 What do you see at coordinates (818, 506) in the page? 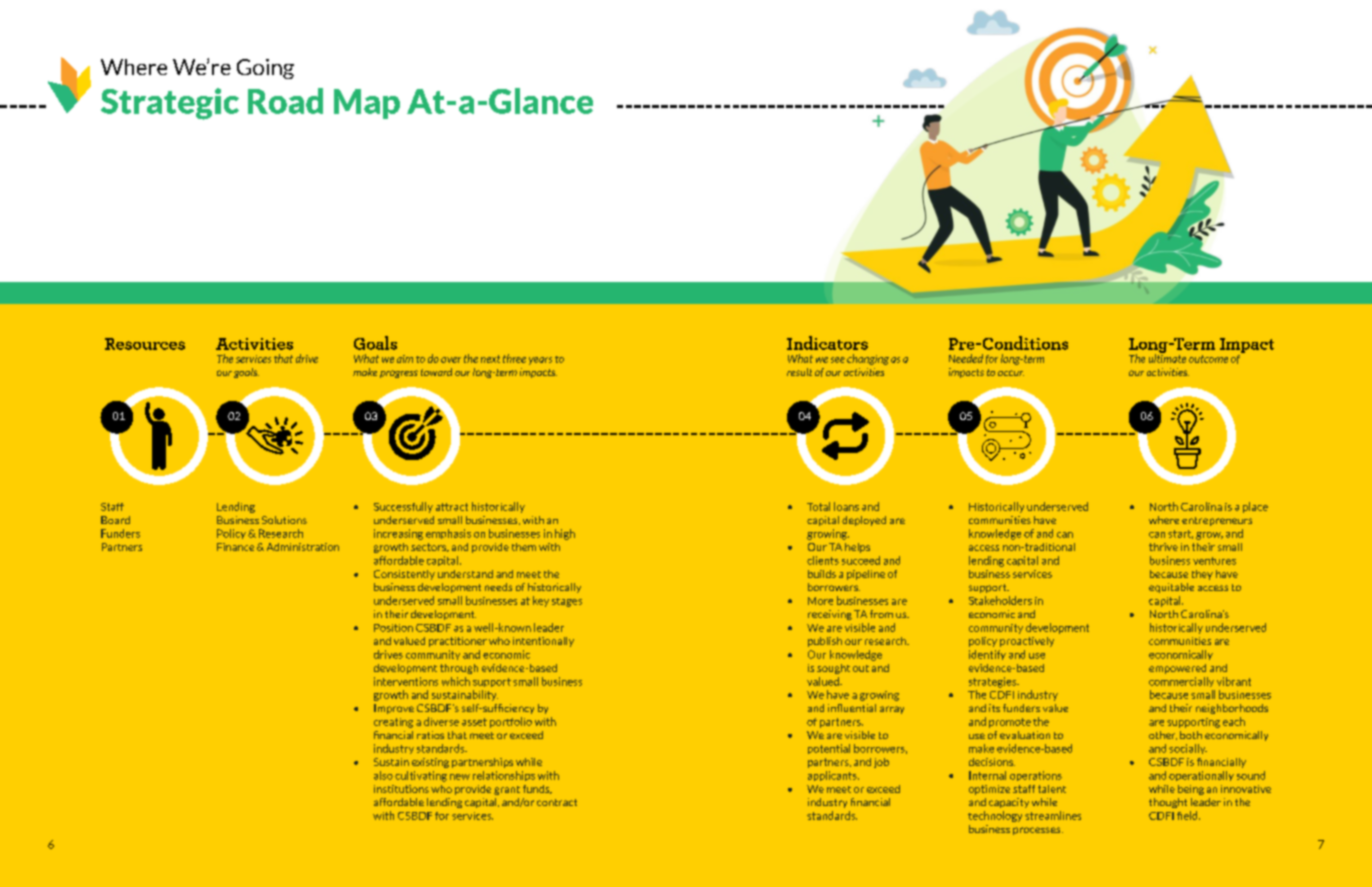
I see `Total` at bounding box center [818, 506].
